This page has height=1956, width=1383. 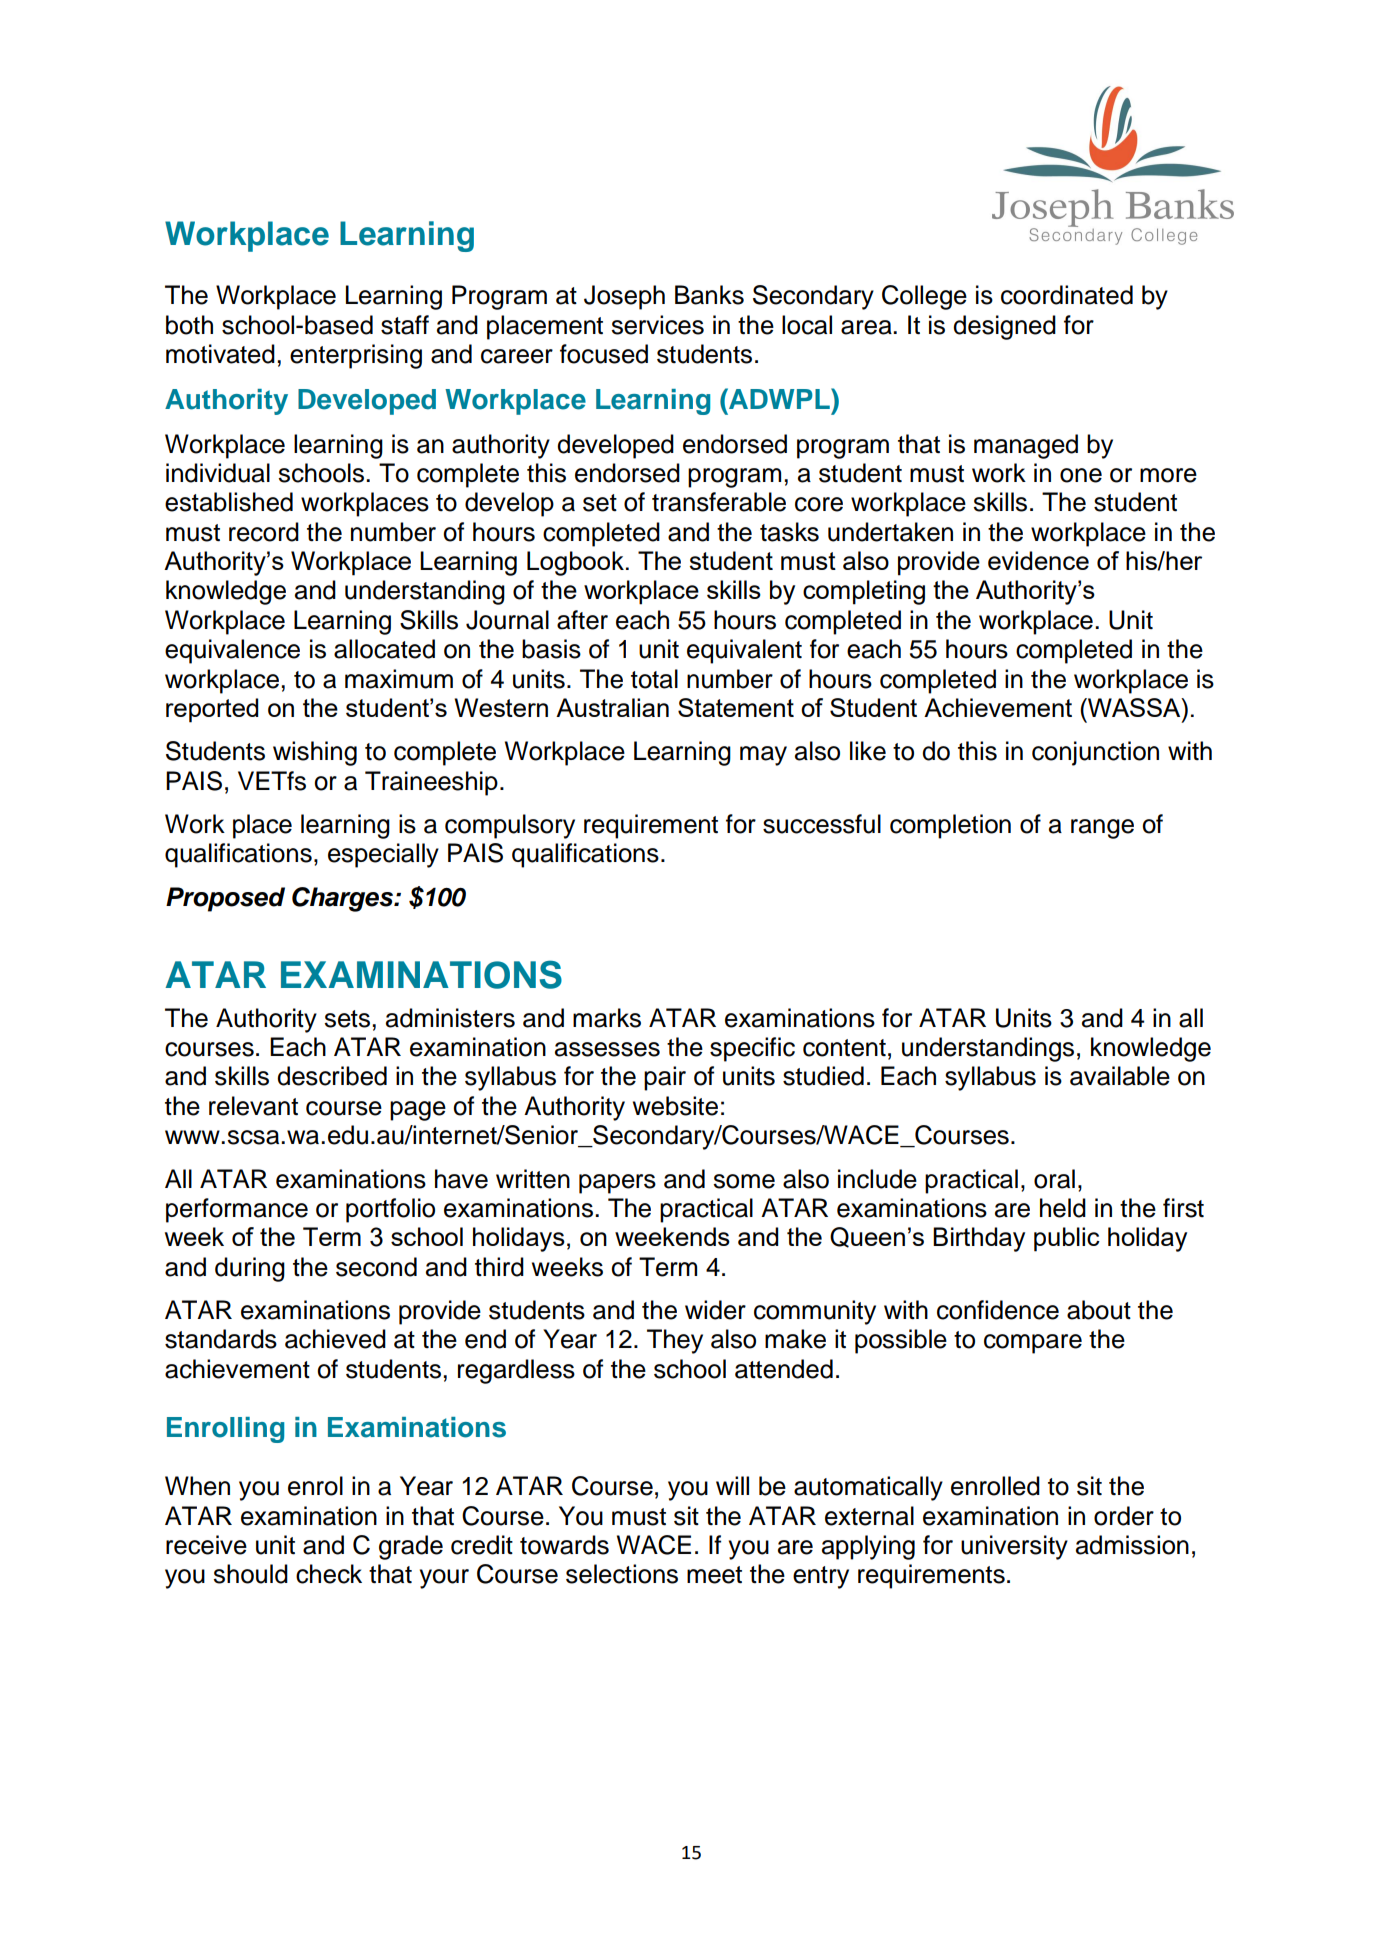 What do you see at coordinates (1038, 560) in the page?
I see `evidence` at bounding box center [1038, 560].
